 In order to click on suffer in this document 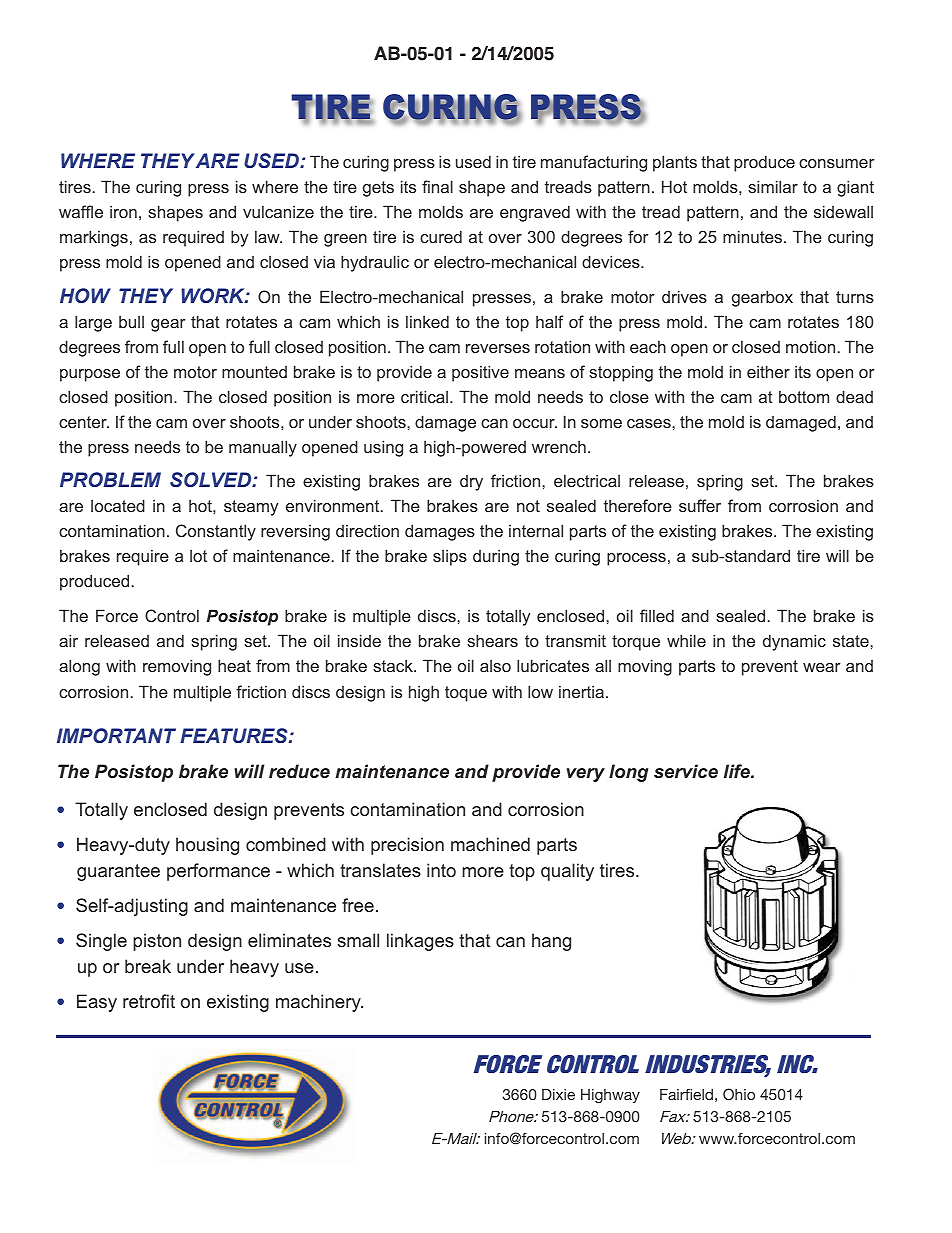, I will do `click(700, 505)`.
